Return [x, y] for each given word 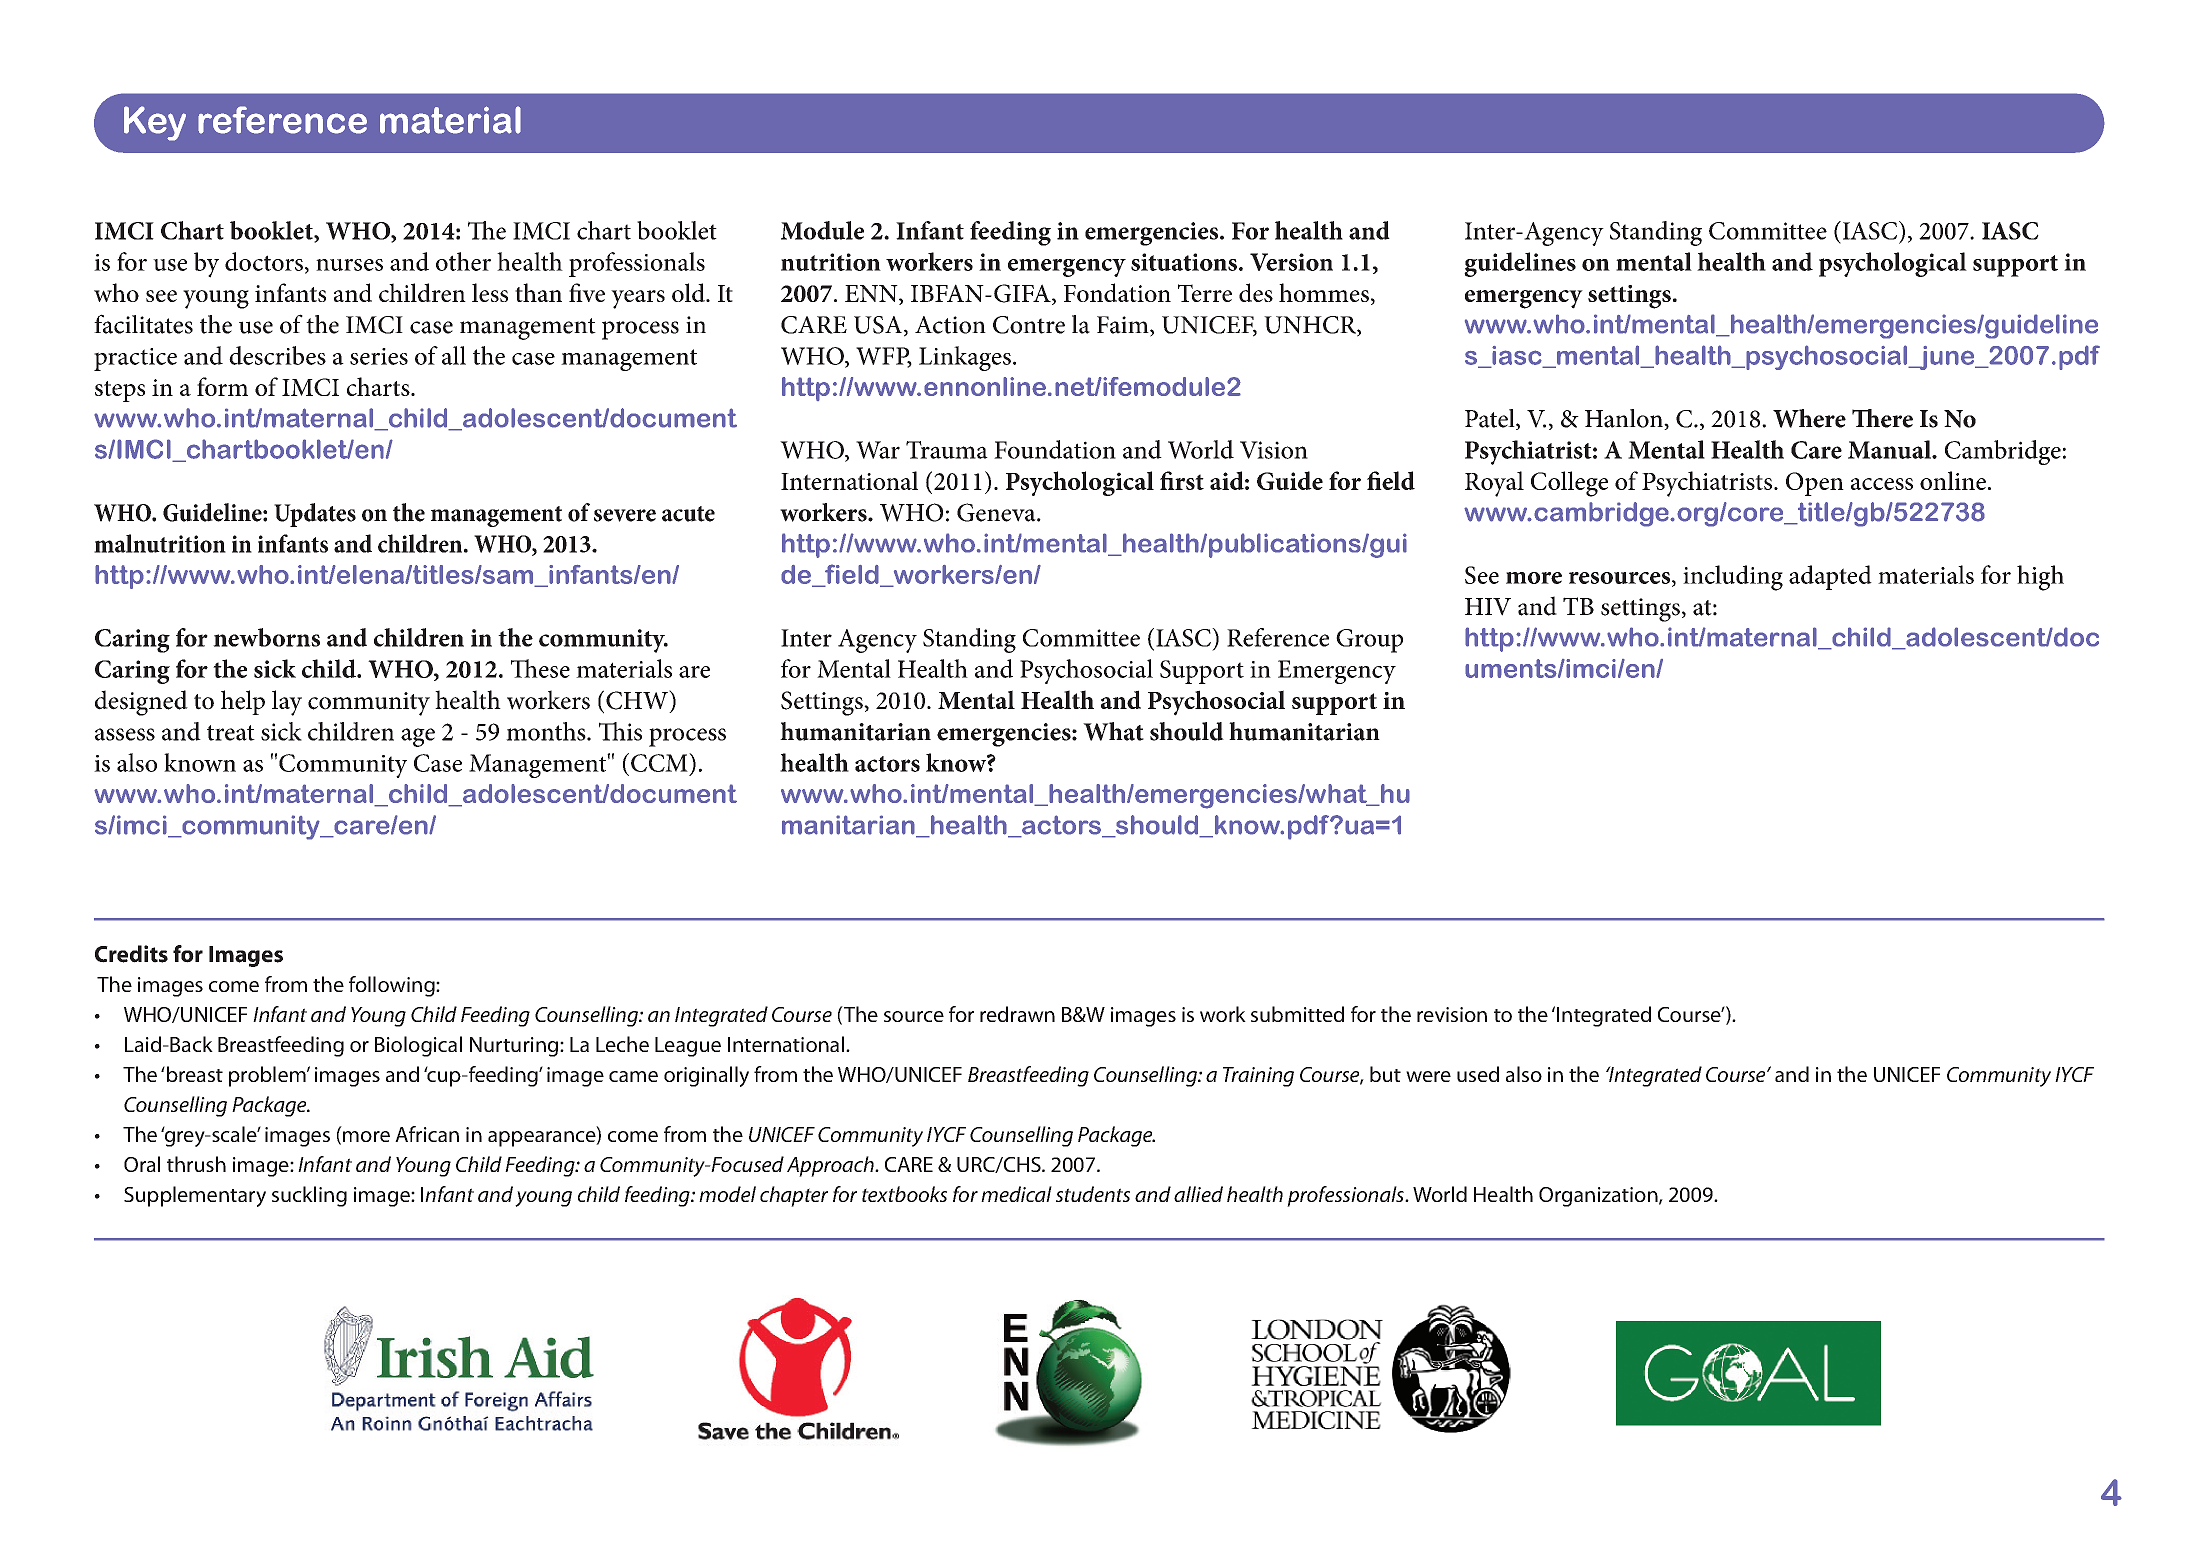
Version [1291, 262]
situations [1184, 262]
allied [1198, 1194]
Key [155, 123]
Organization [1598, 1197]
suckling [309, 1196]
